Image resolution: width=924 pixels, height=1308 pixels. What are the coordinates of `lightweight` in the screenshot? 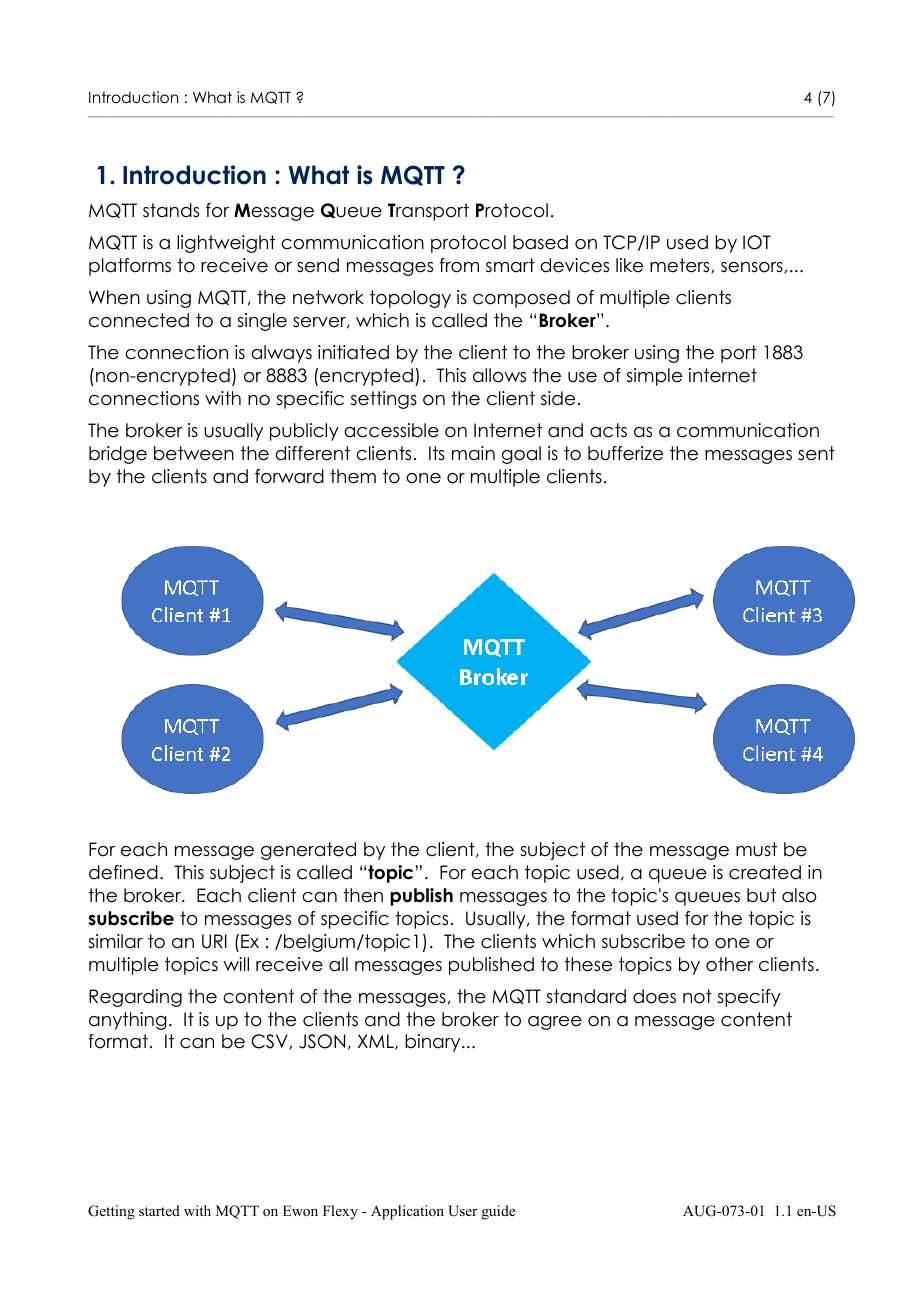 It's located at (226, 244).
